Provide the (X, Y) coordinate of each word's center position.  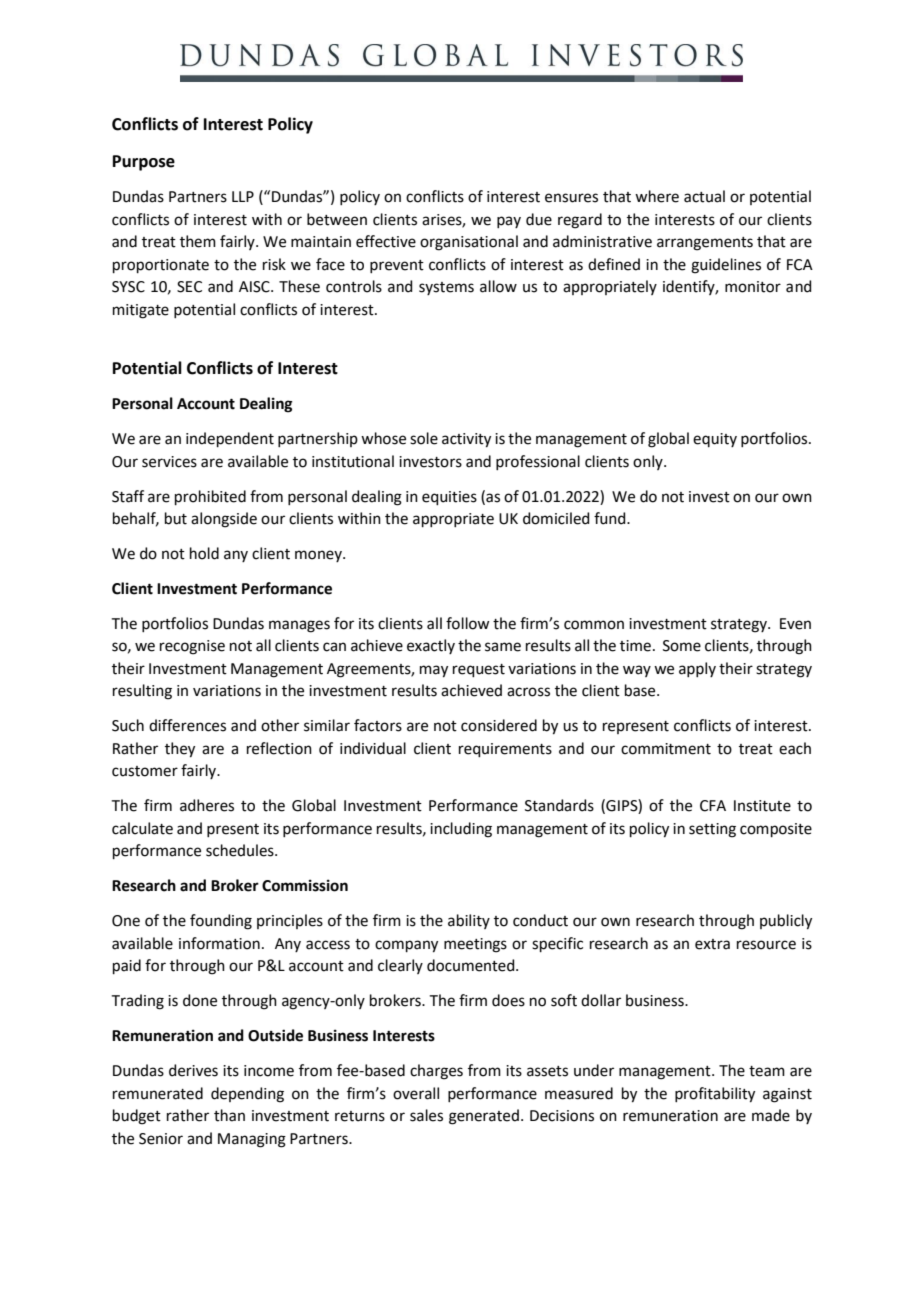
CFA (713, 806)
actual (704, 196)
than (229, 1115)
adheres (207, 805)
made (771, 1115)
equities (449, 498)
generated (484, 1117)
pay (509, 222)
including (461, 830)
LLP (243, 196)
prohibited (210, 497)
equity (715, 440)
